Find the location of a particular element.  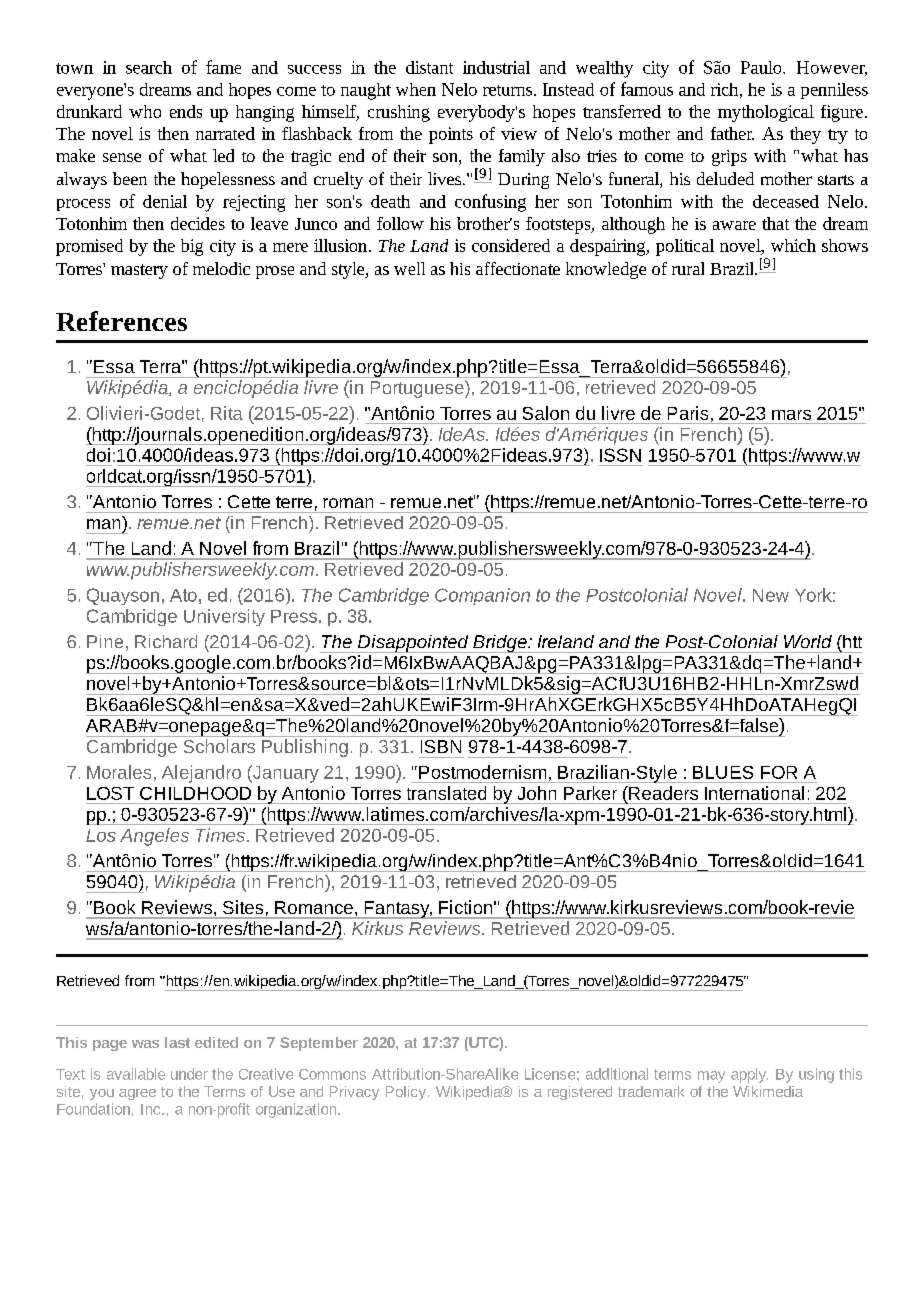

who is located at coordinates (145, 111).
